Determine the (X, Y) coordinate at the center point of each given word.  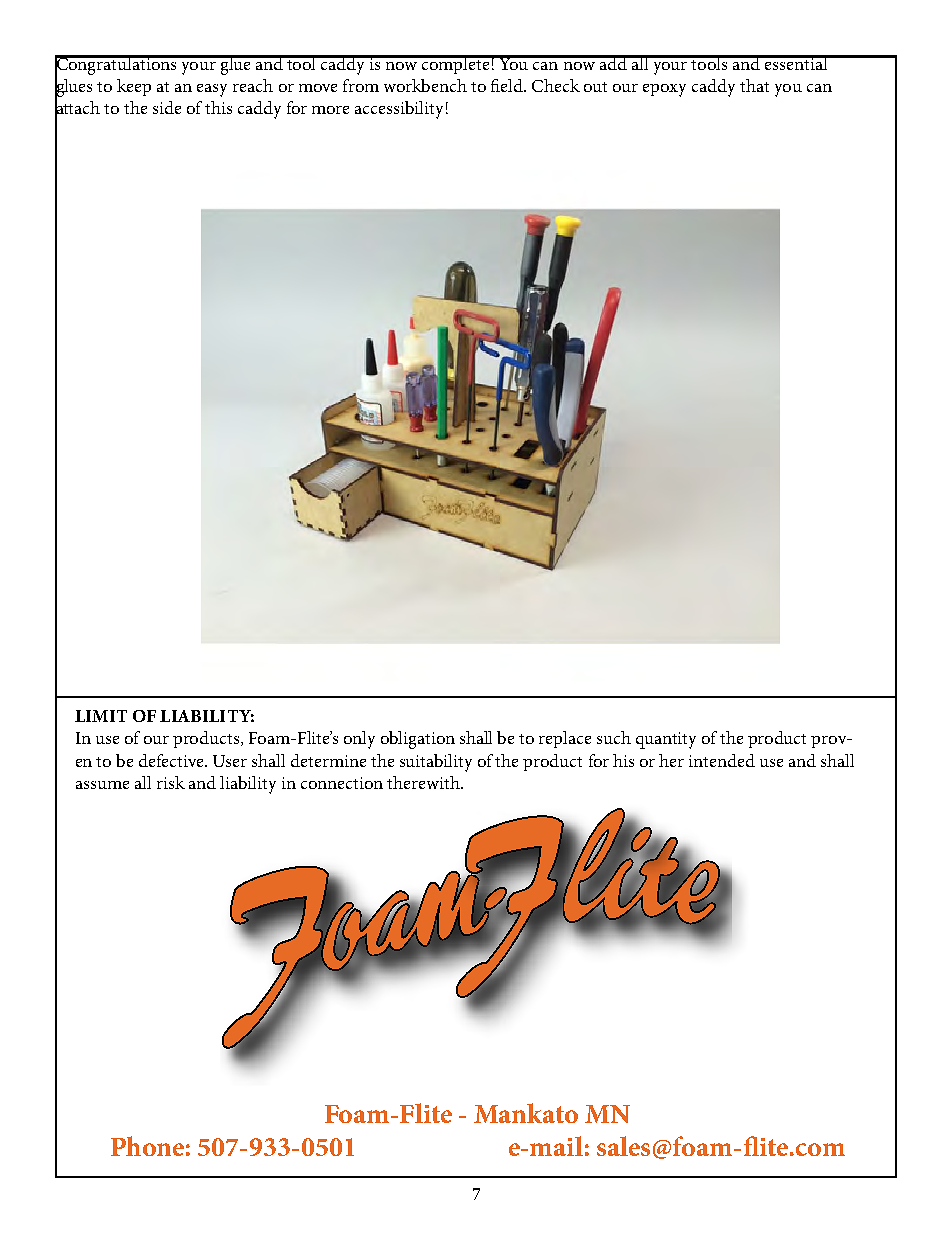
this (218, 107)
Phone (147, 1146)
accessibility (399, 110)
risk (171, 782)
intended (722, 760)
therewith (424, 782)
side (167, 107)
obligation (418, 740)
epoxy (664, 90)
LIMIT (101, 716)
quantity (666, 740)
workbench (425, 85)
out (595, 87)
